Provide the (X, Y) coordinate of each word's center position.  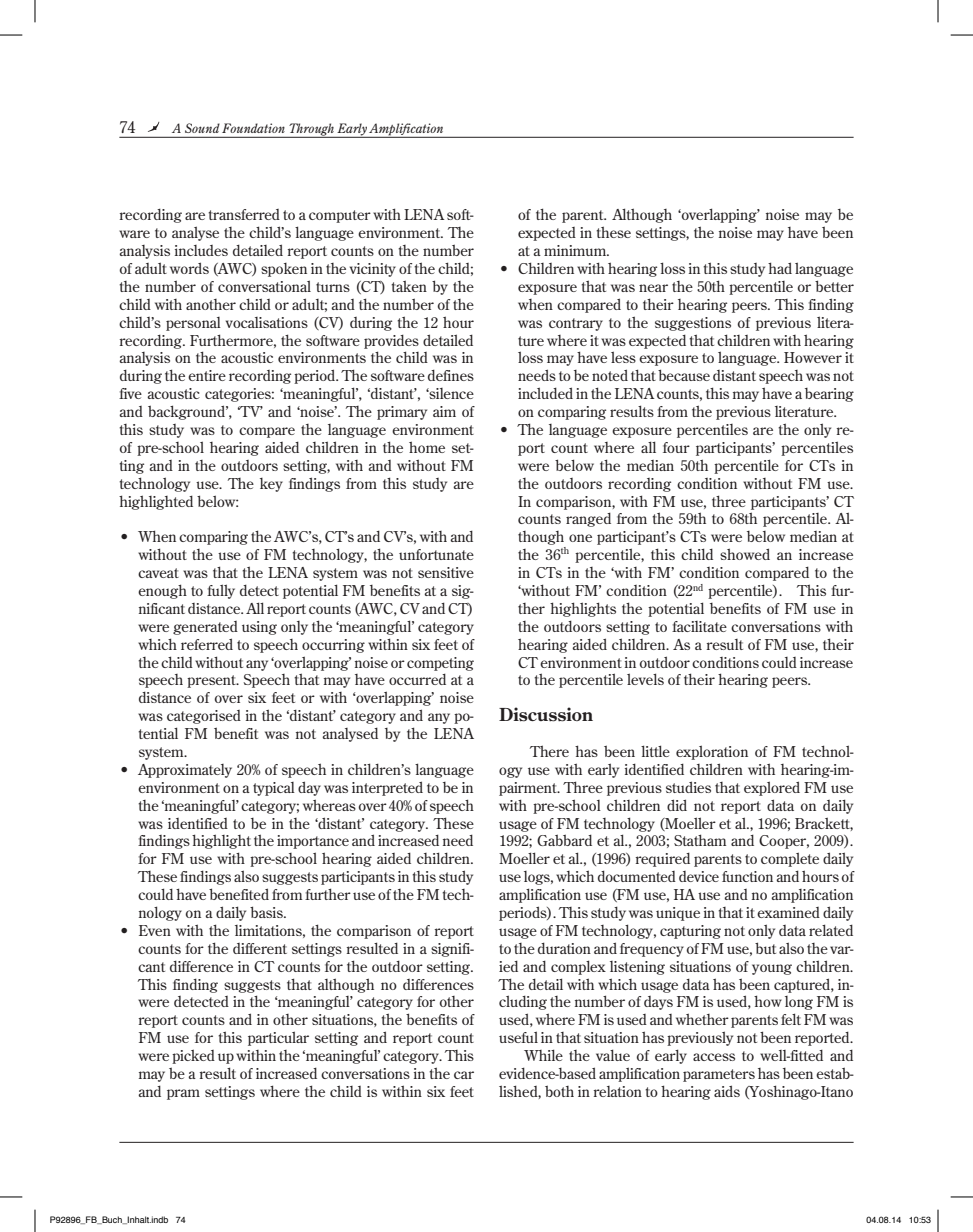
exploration (712, 752)
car (464, 1075)
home (427, 447)
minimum (576, 250)
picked (193, 1056)
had (780, 268)
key (271, 485)
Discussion (546, 714)
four (676, 447)
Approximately (185, 771)
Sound (202, 128)
